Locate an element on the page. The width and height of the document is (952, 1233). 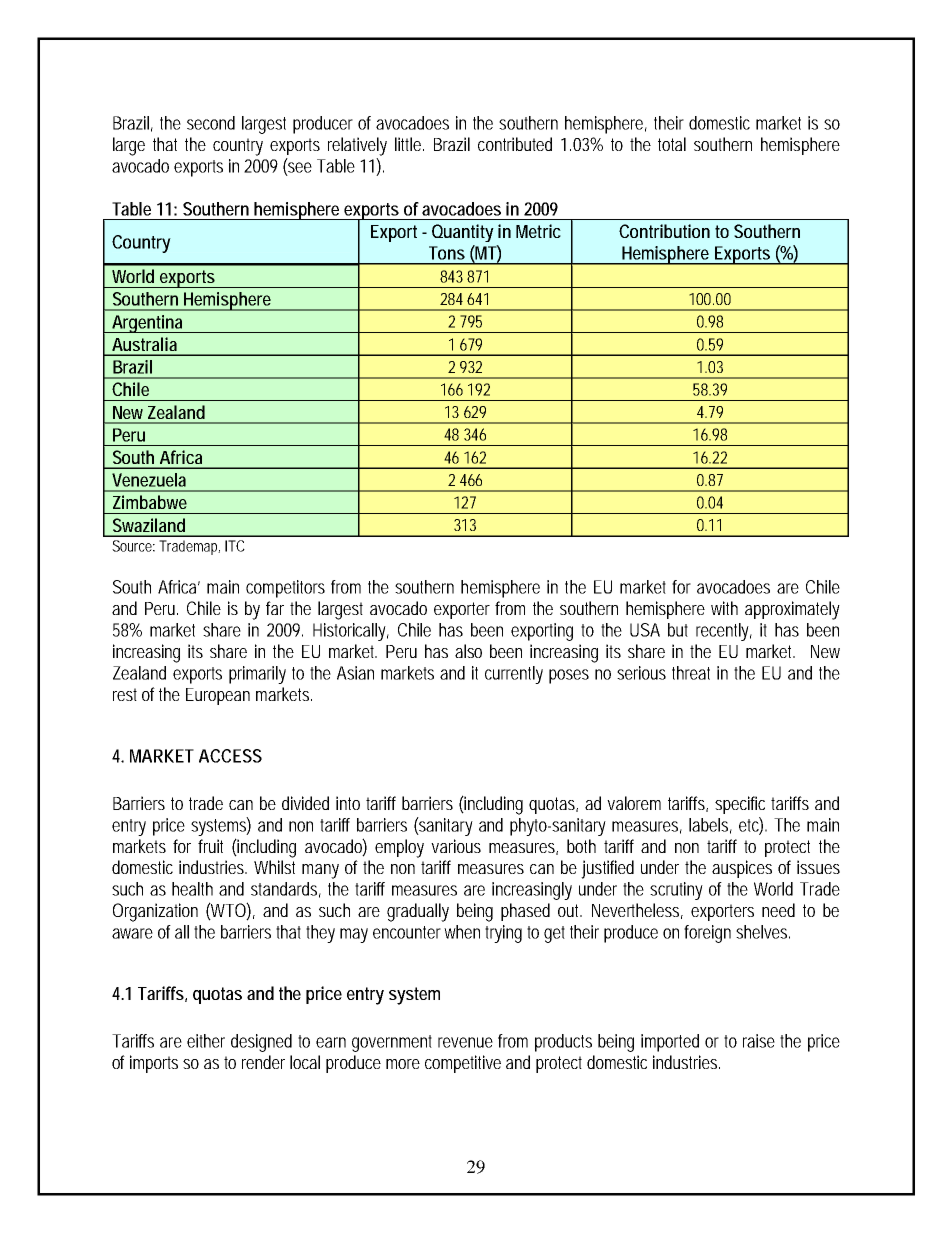
revenue is located at coordinates (465, 1042).
